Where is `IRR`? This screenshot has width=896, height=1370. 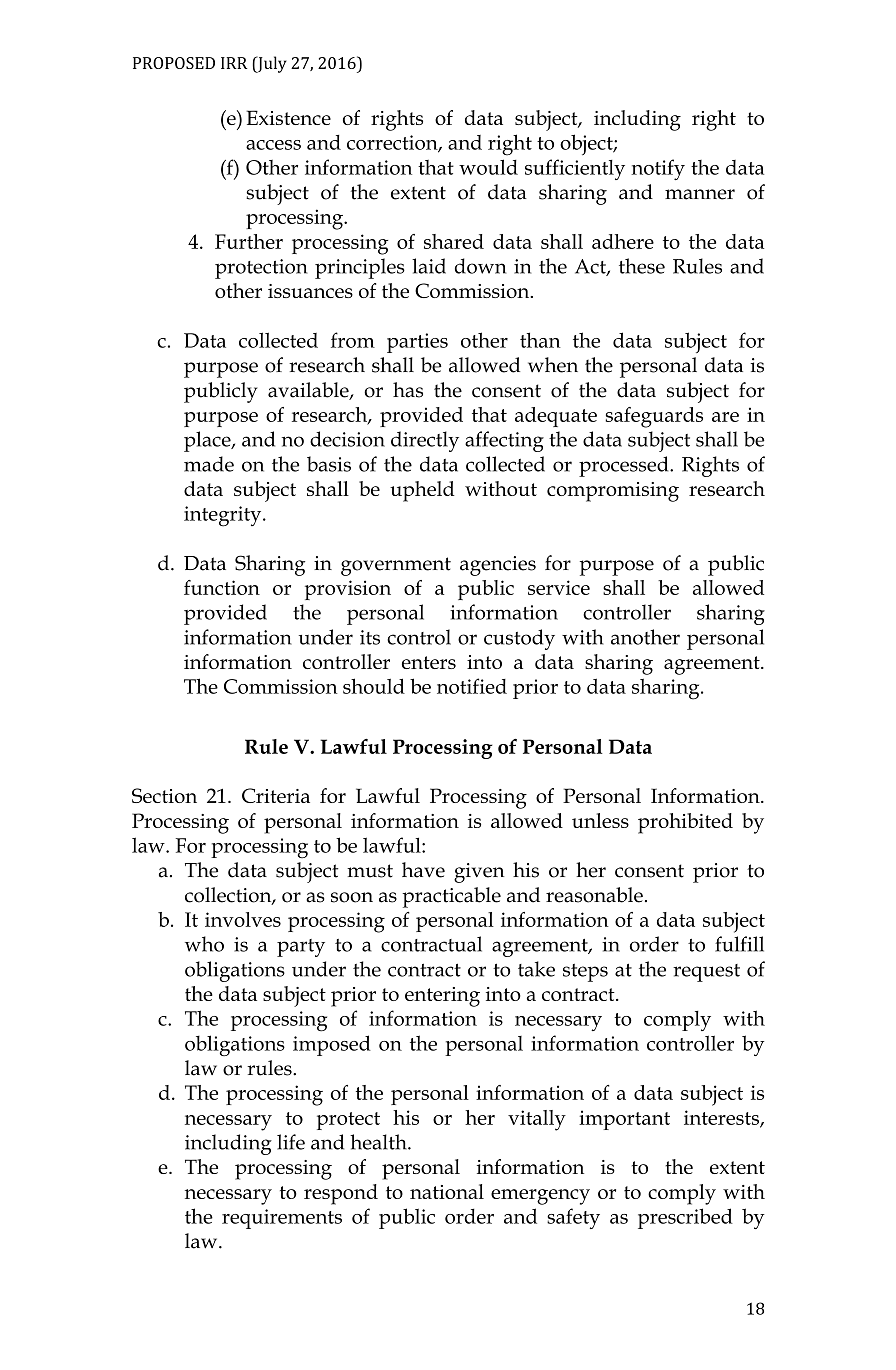
IRR is located at coordinates (234, 63).
